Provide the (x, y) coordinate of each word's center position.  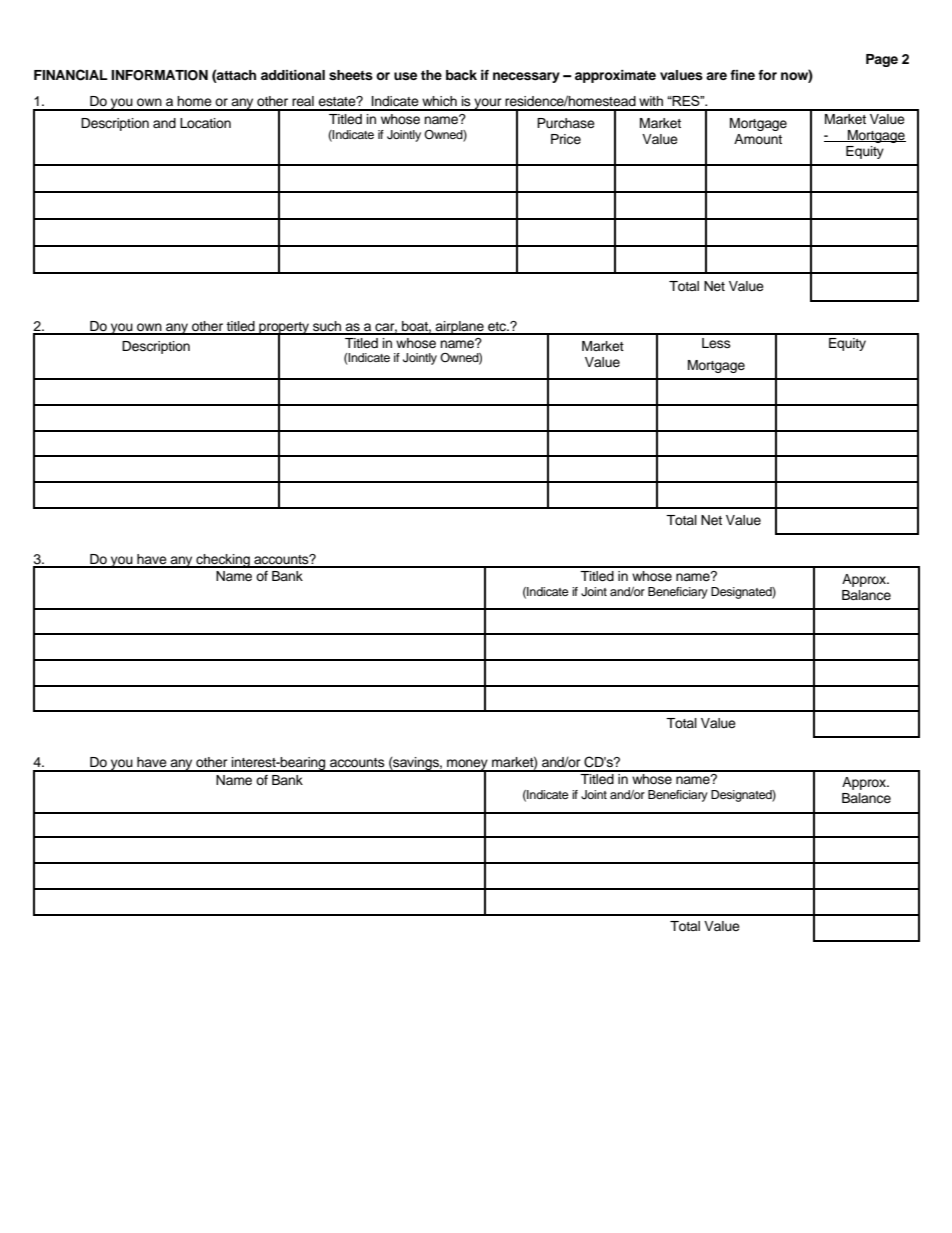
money (467, 765)
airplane (460, 328)
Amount (758, 139)
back (461, 75)
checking (223, 561)
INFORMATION (159, 75)
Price (566, 139)
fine (742, 75)
